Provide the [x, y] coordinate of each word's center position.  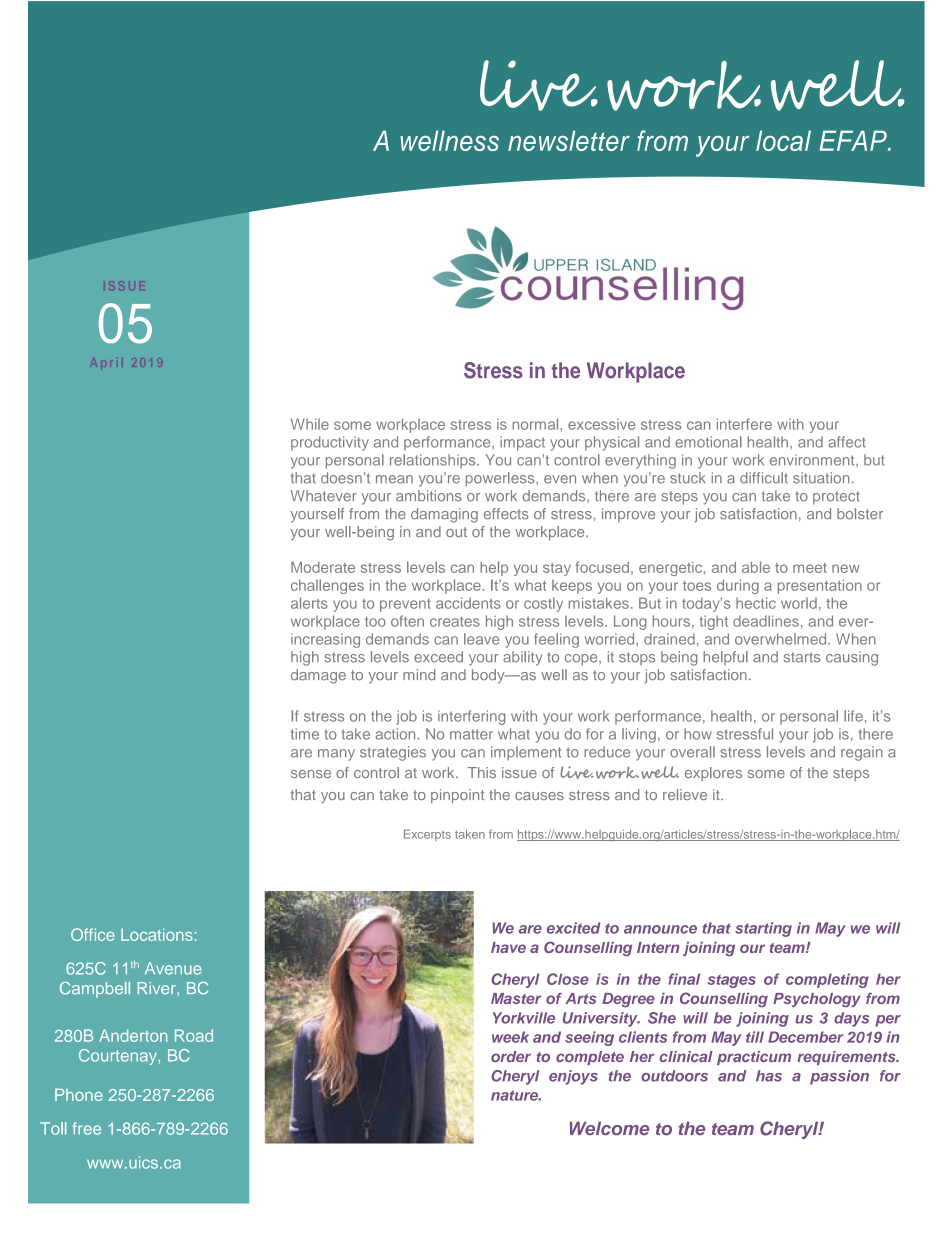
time [305, 734]
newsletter [569, 140]
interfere [744, 424]
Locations [157, 934]
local [783, 140]
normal [537, 424]
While [310, 424]
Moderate [323, 567]
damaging [444, 515]
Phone [78, 1095]
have [508, 947]
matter [471, 734]
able [756, 567]
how [698, 734]
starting [763, 929]
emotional [708, 442]
